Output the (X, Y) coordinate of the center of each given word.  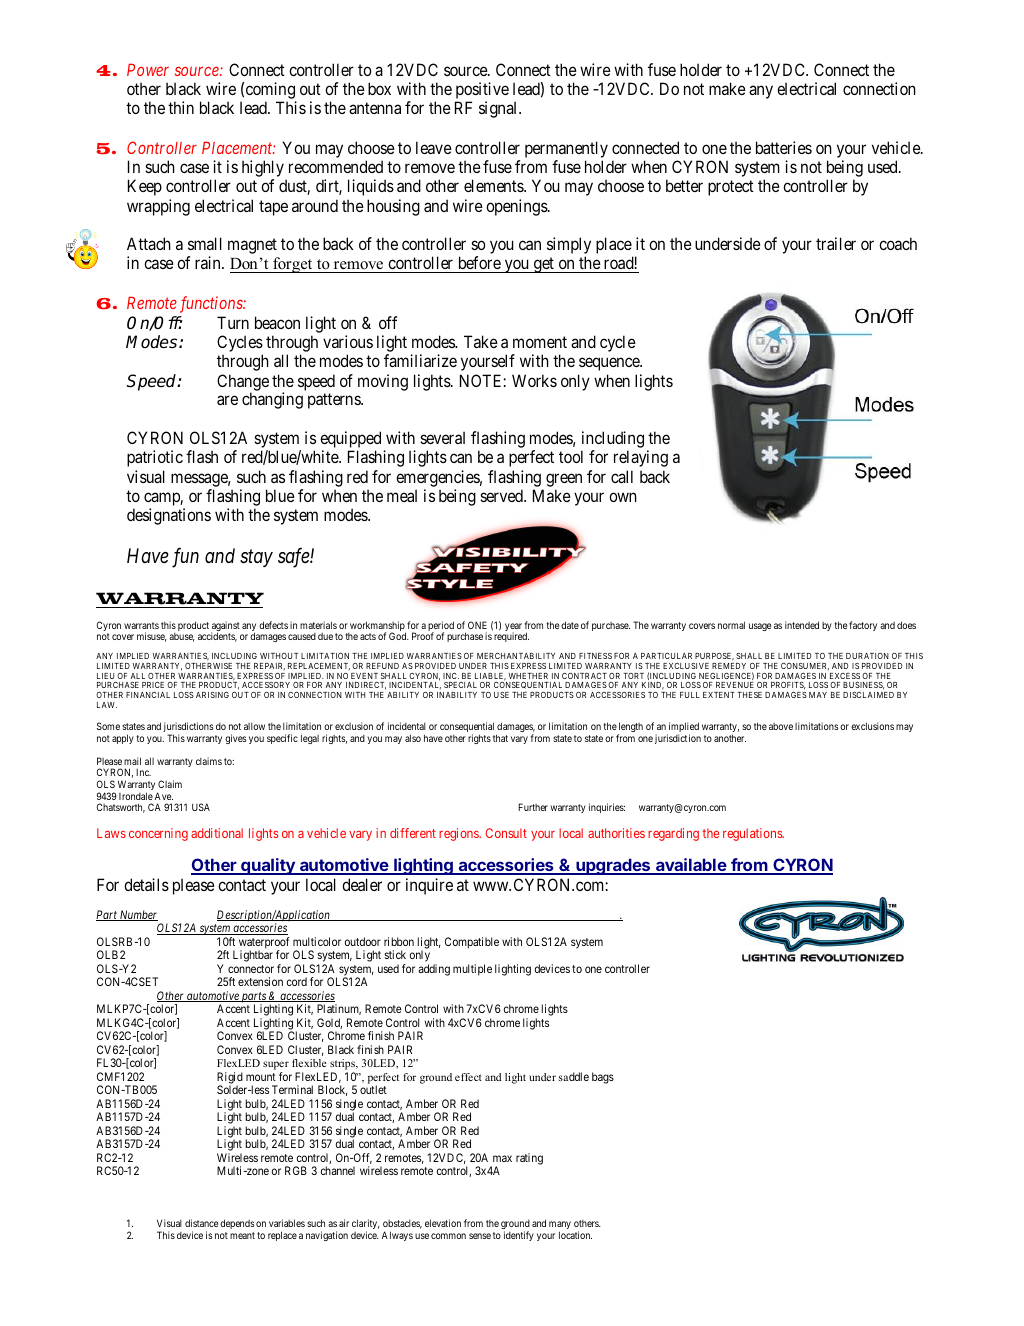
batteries (784, 147)
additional (217, 833)
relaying (641, 458)
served (502, 495)
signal (499, 109)
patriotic (155, 458)
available (691, 866)
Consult (506, 833)
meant (242, 1235)
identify (519, 1236)
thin (181, 107)
